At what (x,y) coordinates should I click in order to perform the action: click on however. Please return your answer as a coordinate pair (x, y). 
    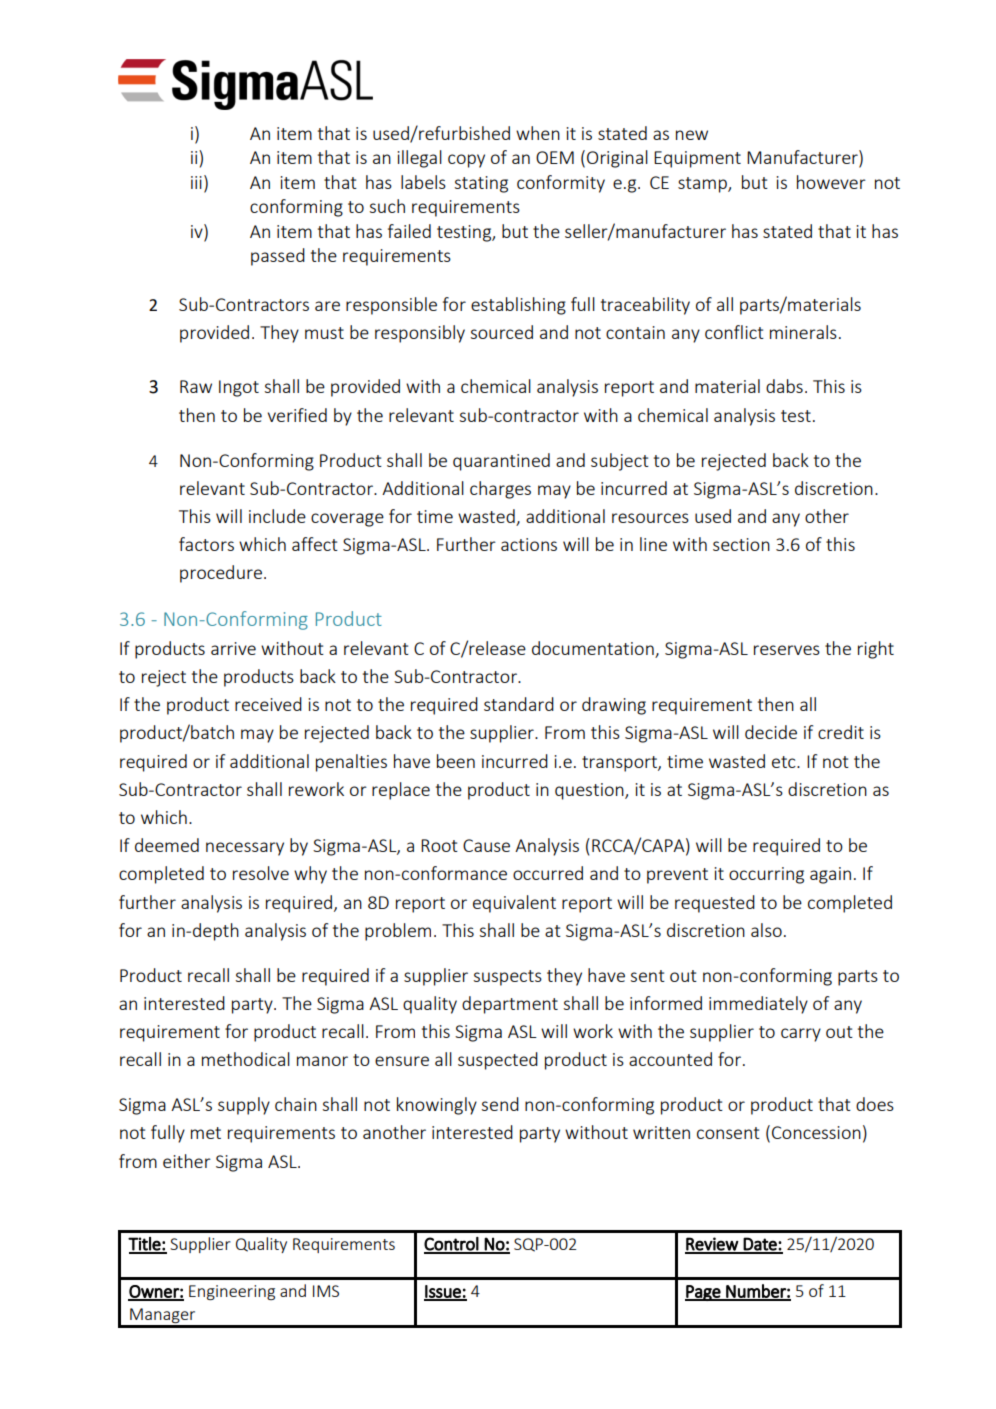
    Looking at the image, I should click on (831, 182).
